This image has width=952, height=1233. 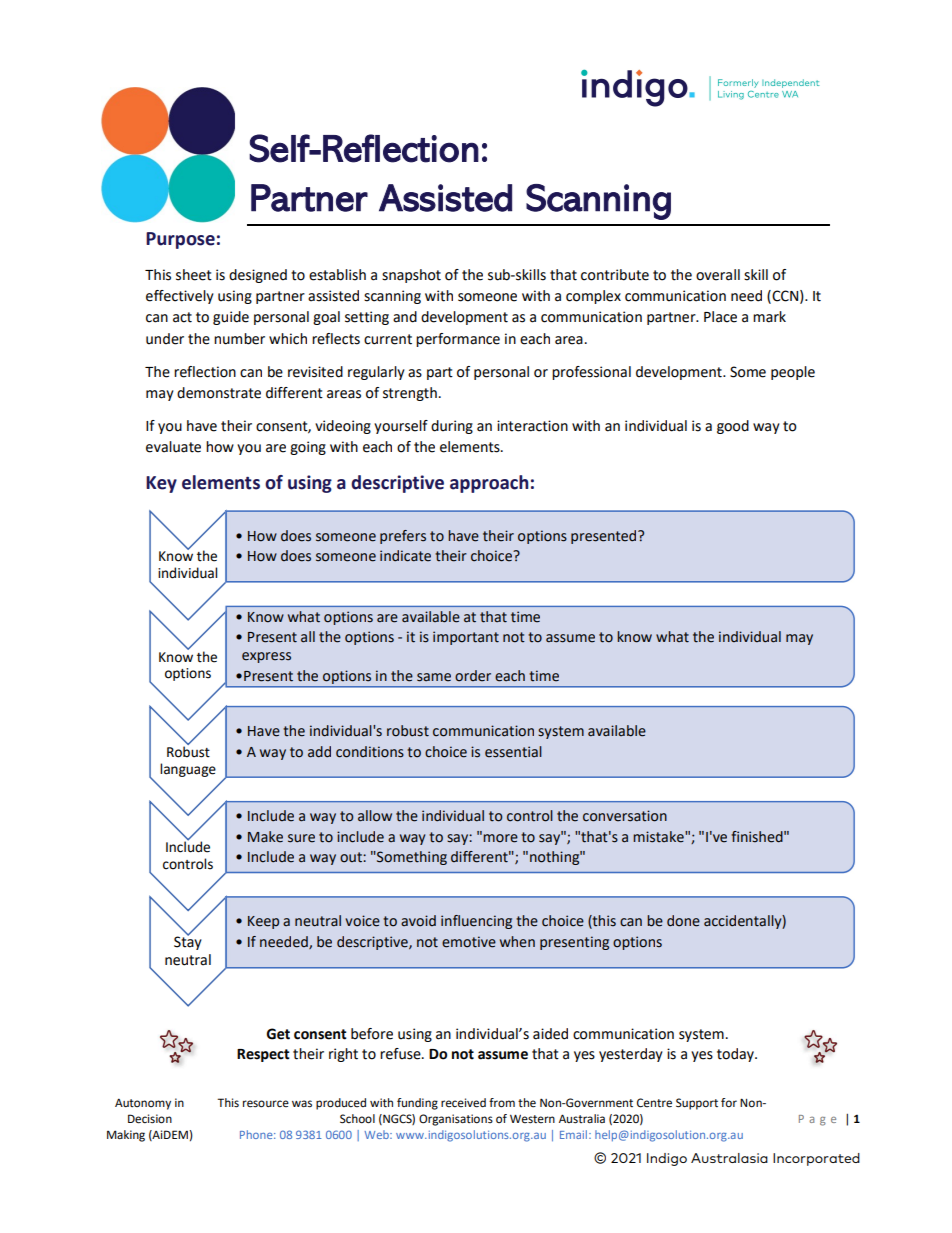 What do you see at coordinates (733, 427) in the image?
I see `good` at bounding box center [733, 427].
